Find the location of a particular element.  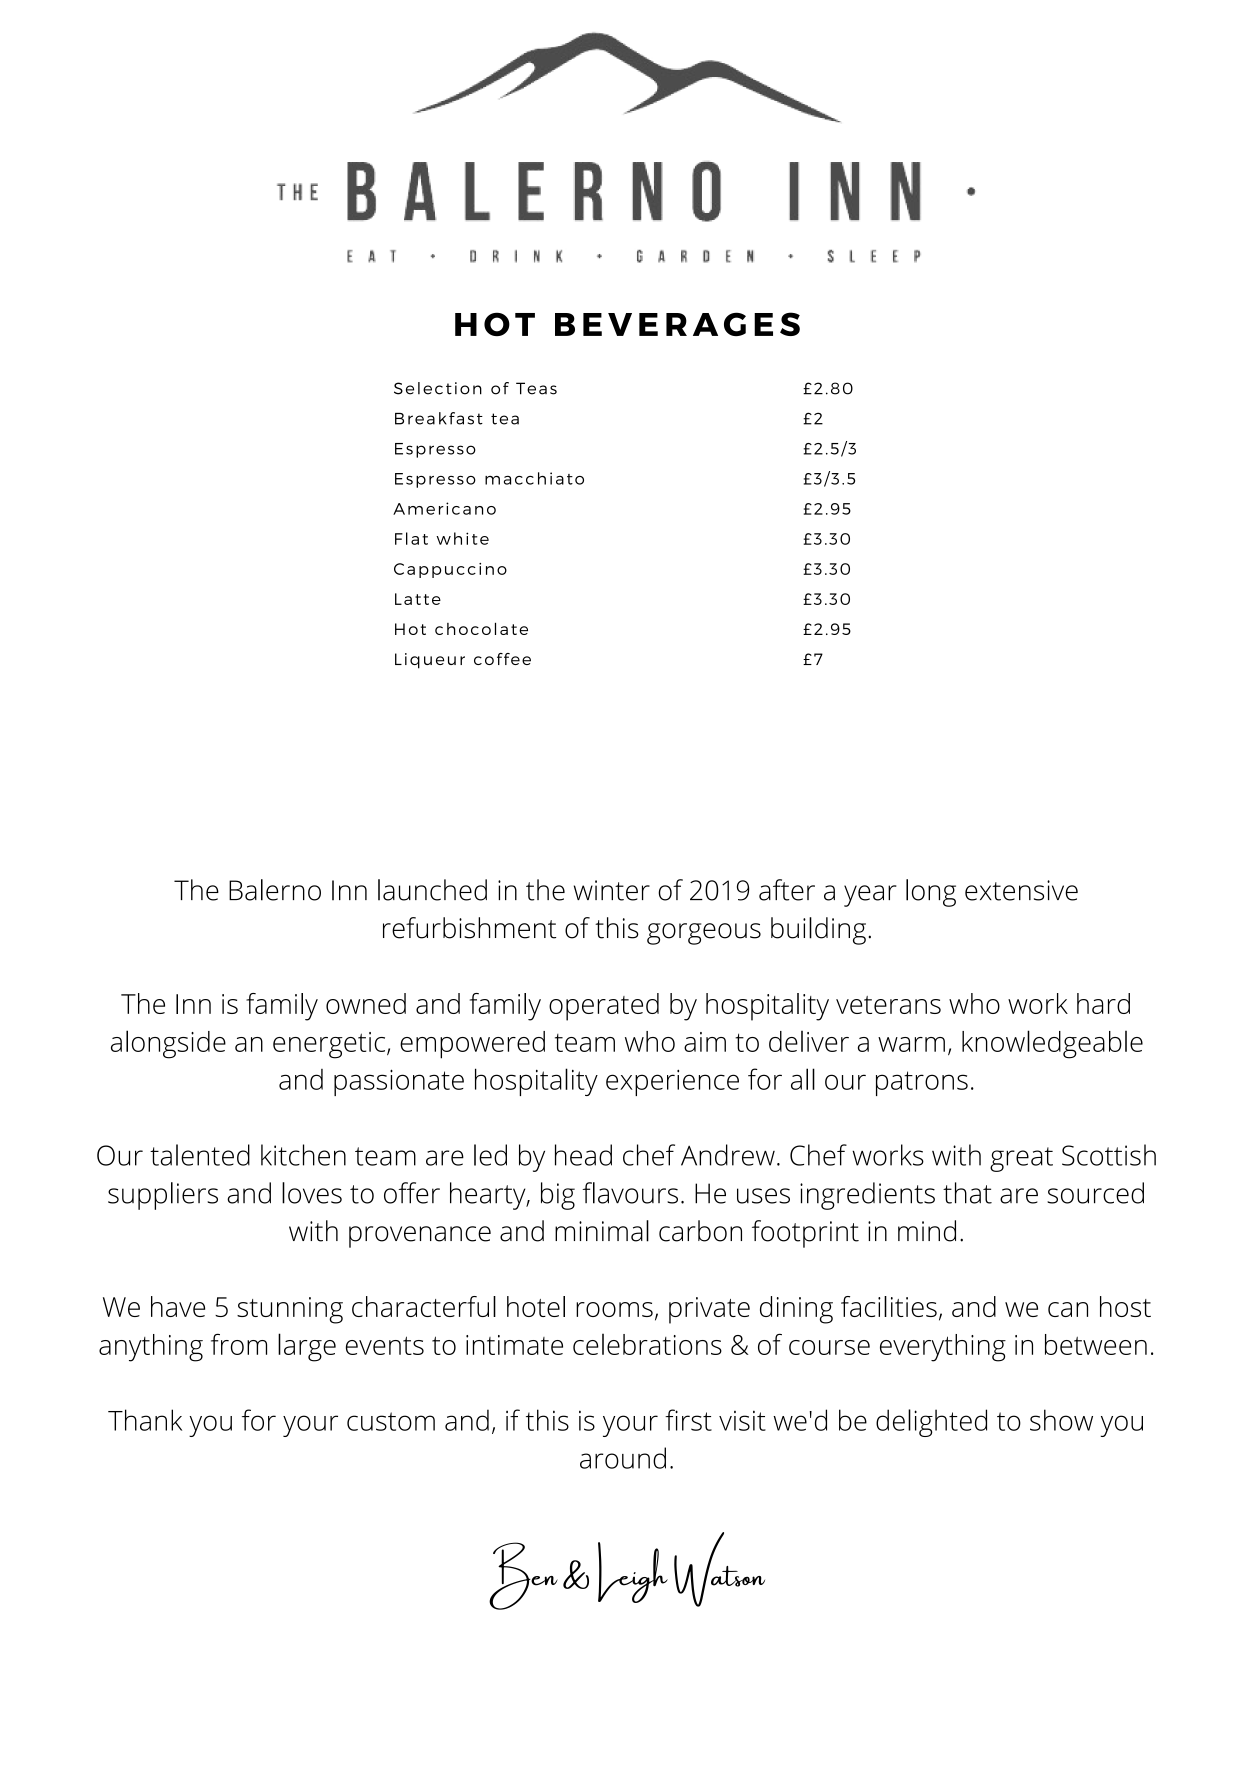

owned is located at coordinates (366, 1003).
